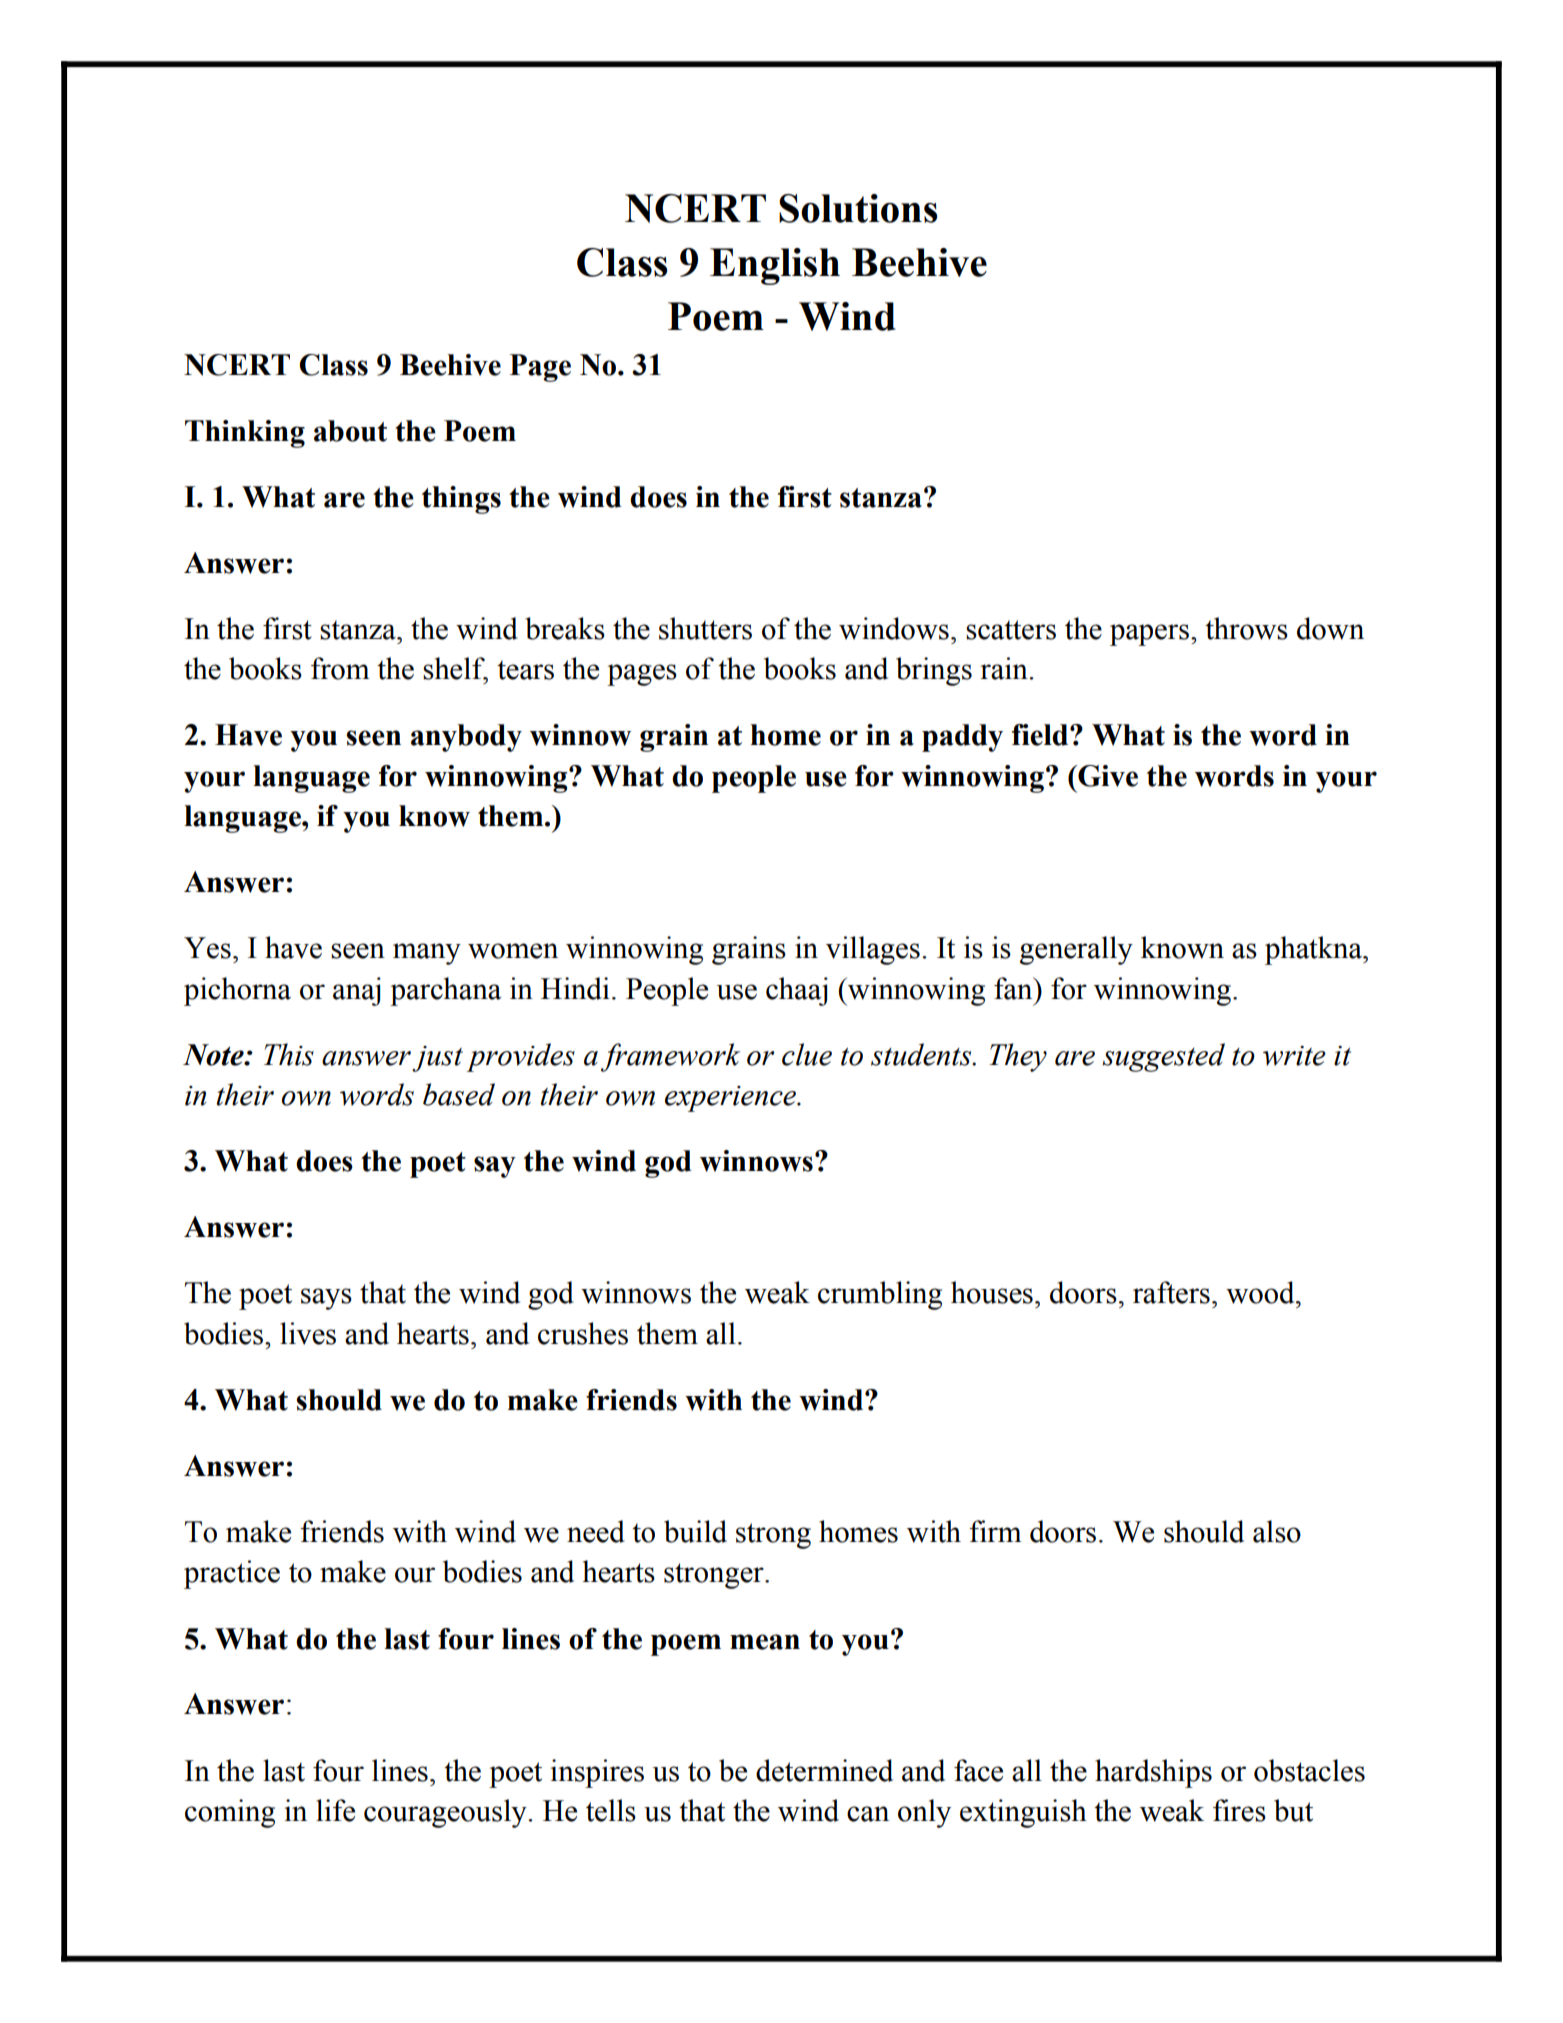 Image resolution: width=1563 pixels, height=2023 pixels. I want to click on life, so click(335, 1810).
